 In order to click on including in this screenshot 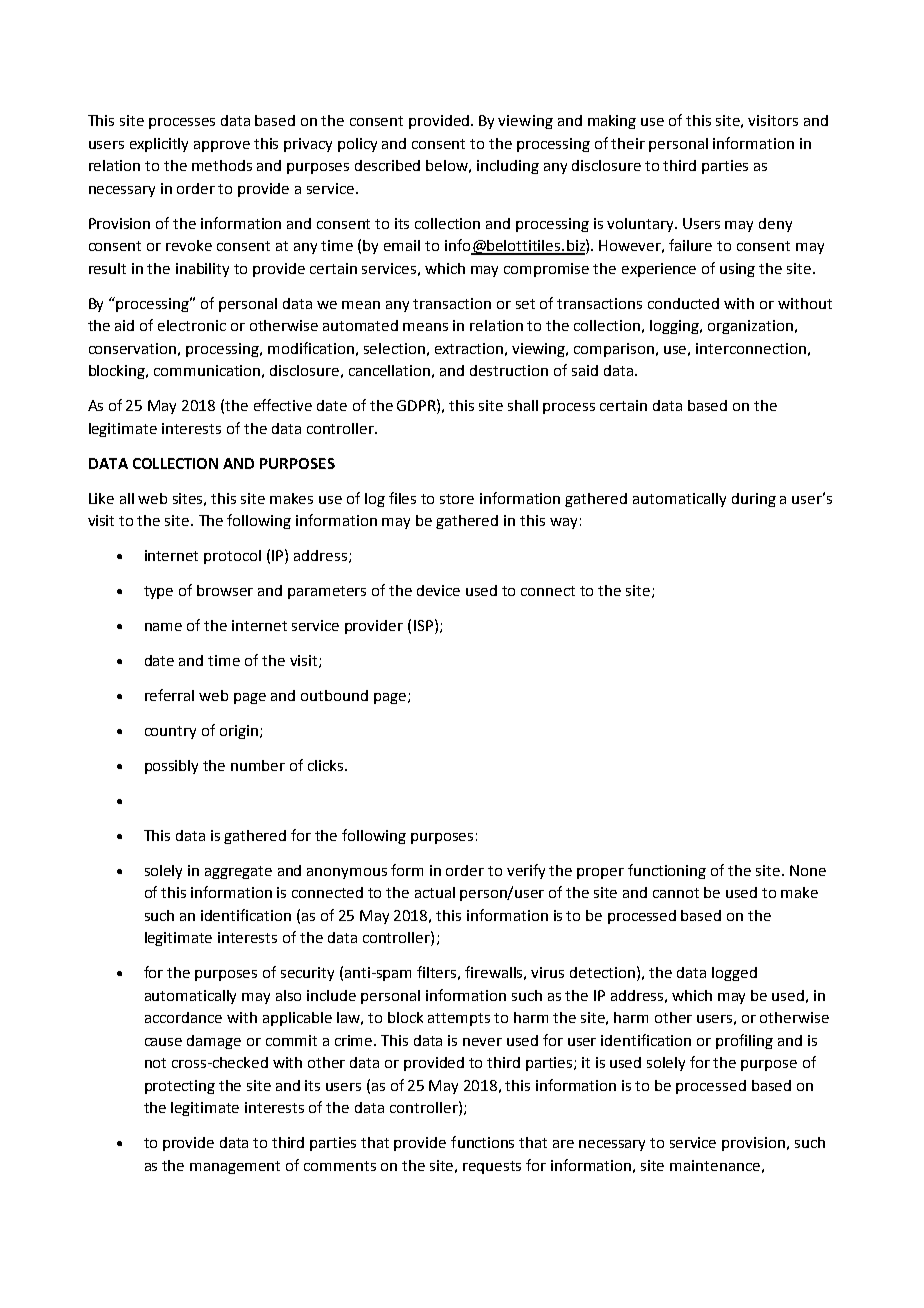, I will do `click(508, 167)`.
